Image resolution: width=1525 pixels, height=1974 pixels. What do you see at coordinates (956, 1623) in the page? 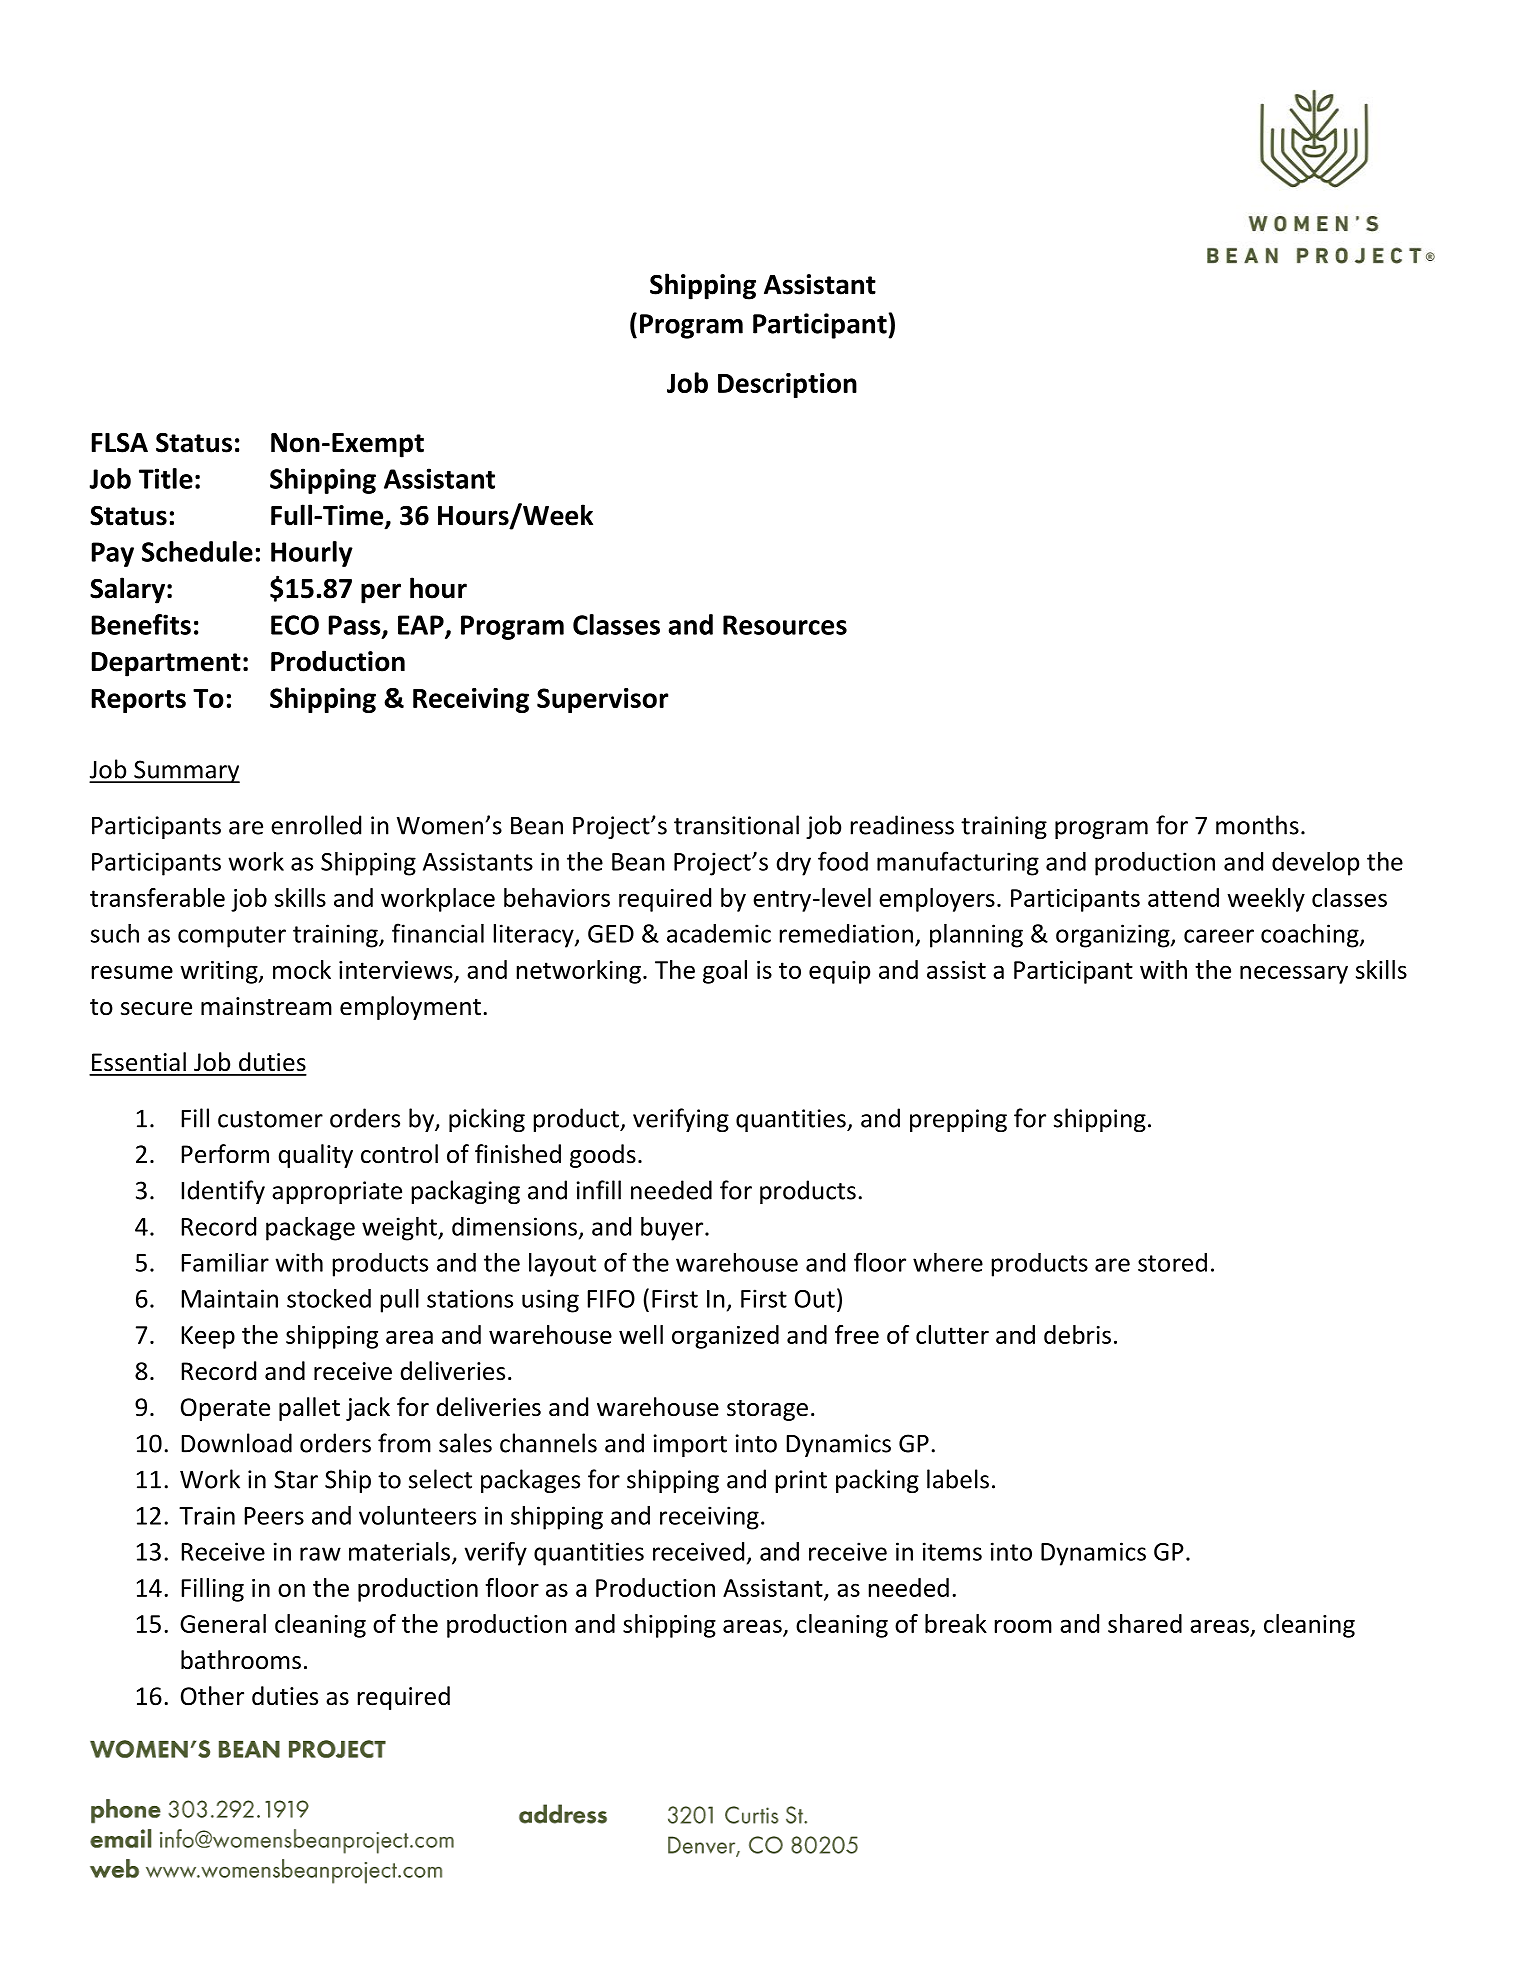
I see `break` at bounding box center [956, 1623].
